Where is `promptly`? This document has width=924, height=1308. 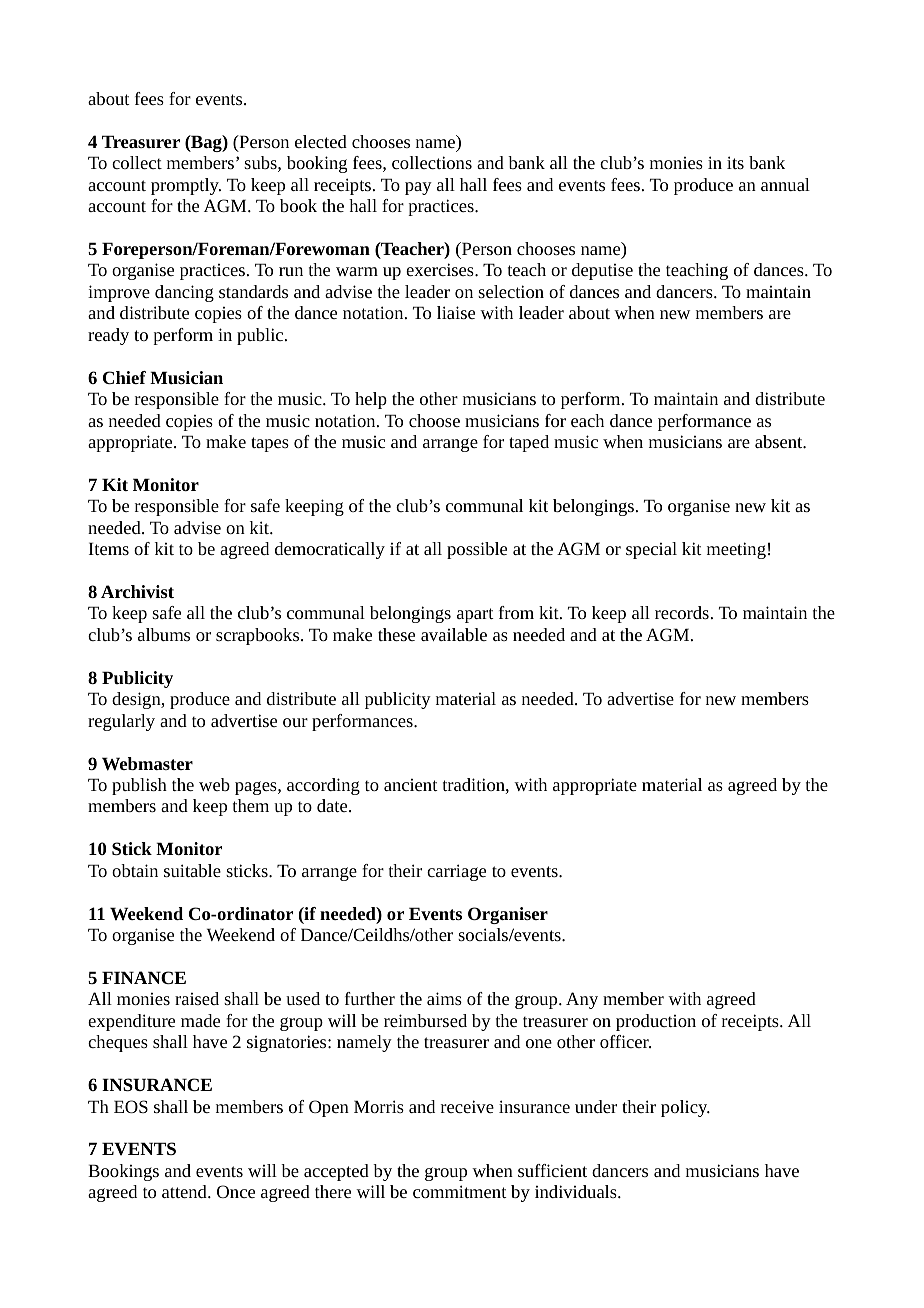
promptly is located at coordinates (186, 186).
